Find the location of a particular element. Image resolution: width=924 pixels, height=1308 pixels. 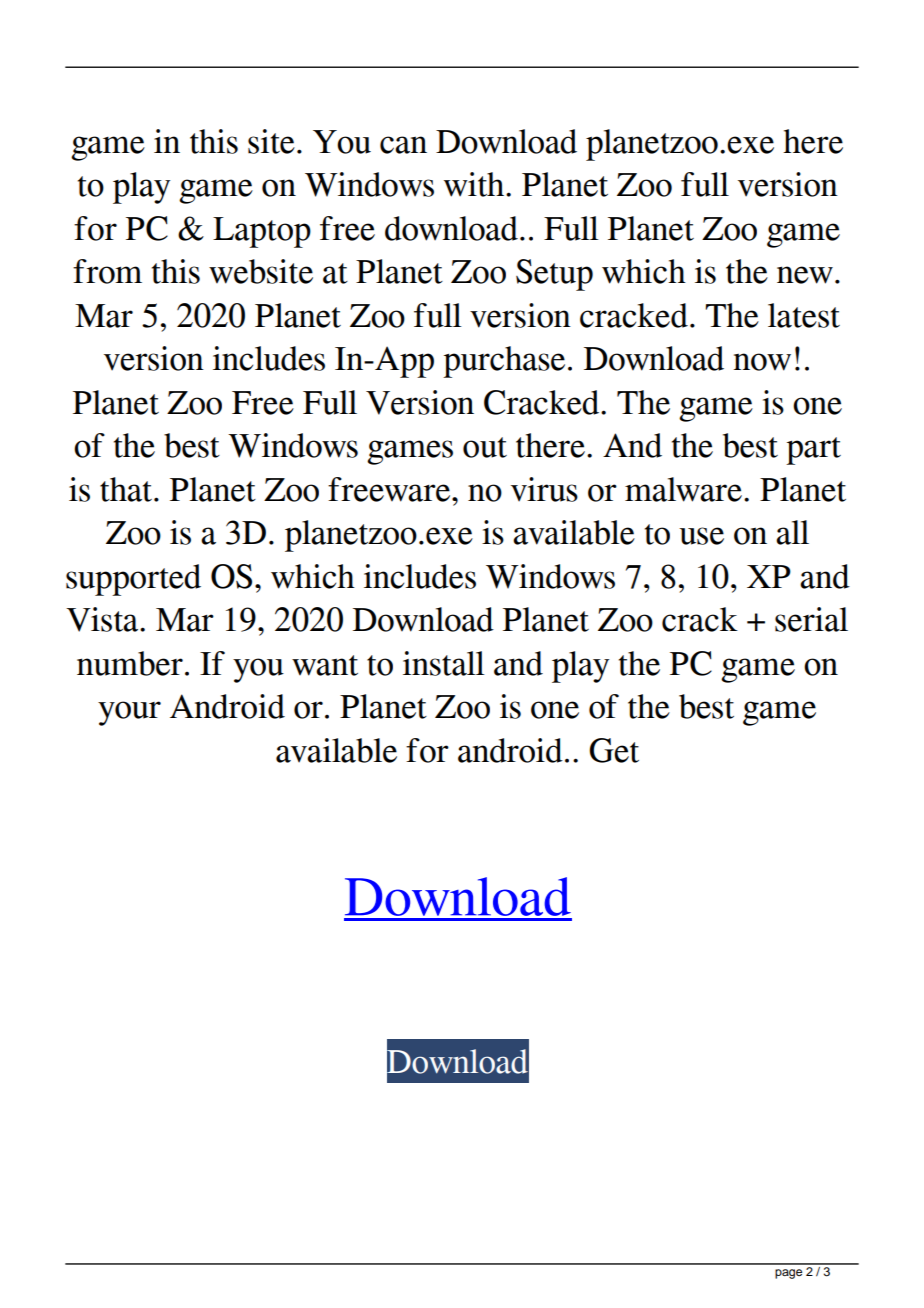

install is located at coordinates (444, 663).
